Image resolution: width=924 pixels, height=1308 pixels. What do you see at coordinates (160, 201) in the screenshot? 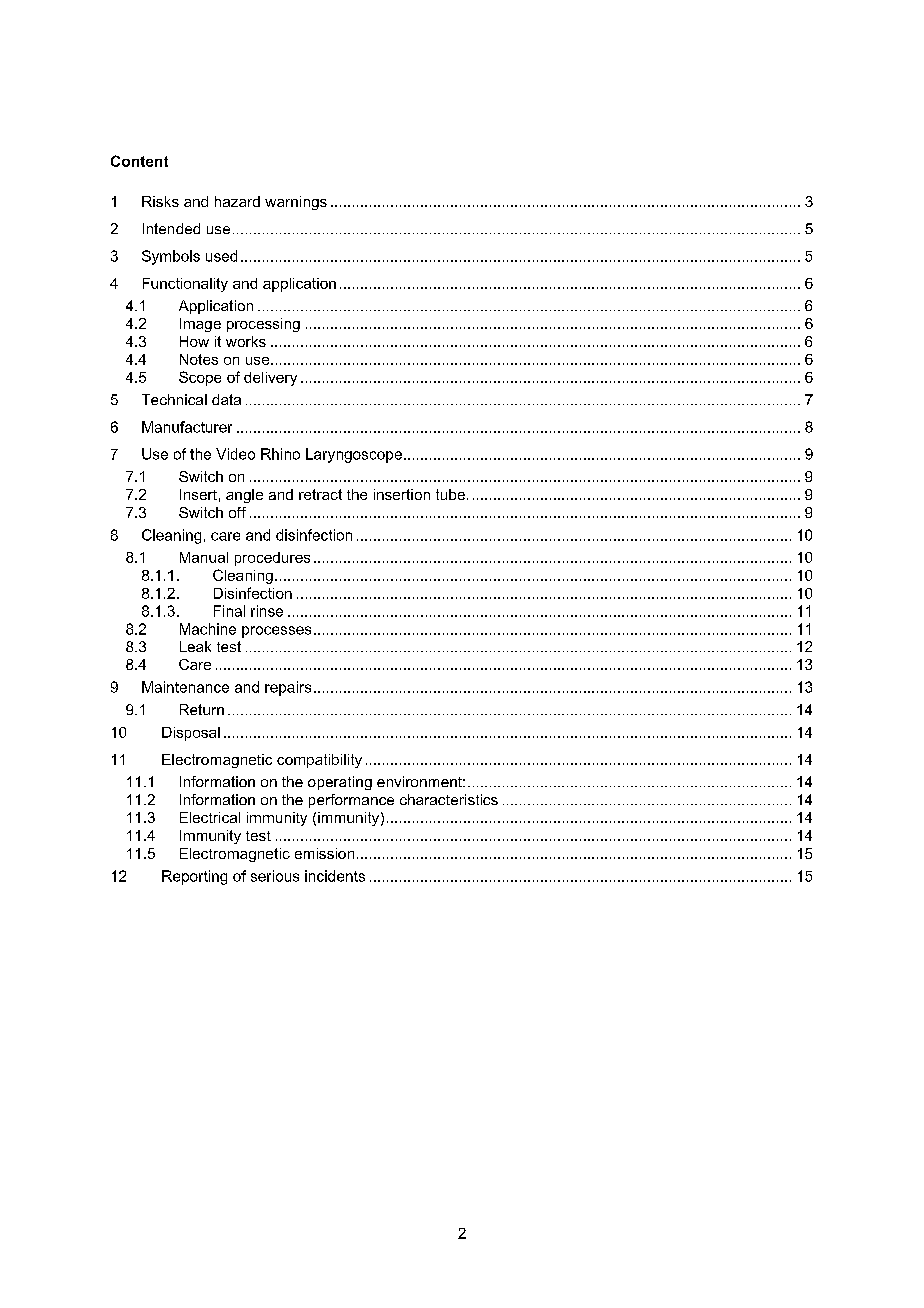
I see `Risks` at bounding box center [160, 201].
